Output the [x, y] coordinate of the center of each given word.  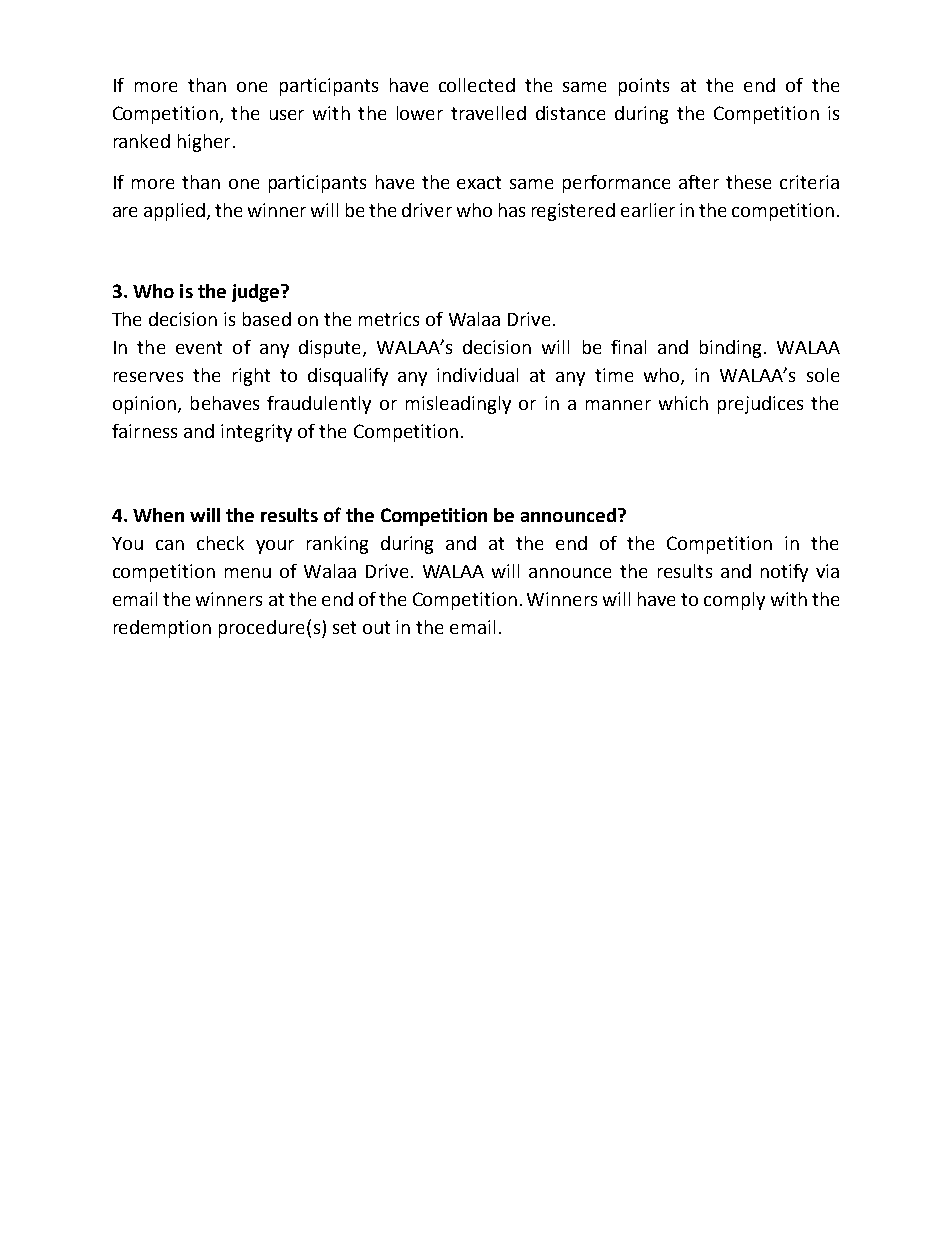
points [644, 87]
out [376, 627]
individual [477, 375]
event [199, 347]
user [287, 115]
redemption [162, 629]
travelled [488, 113]
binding [730, 349]
